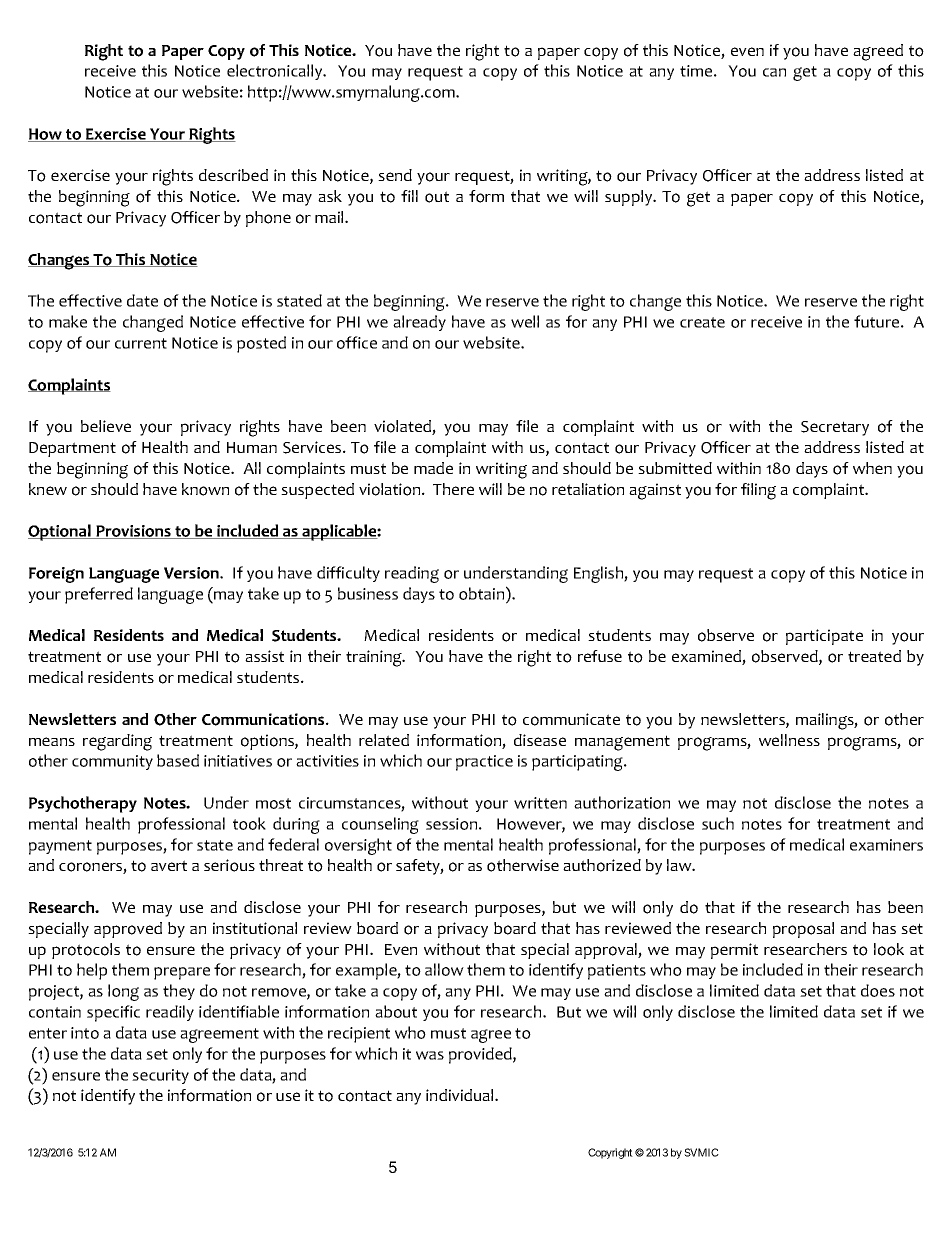 The height and width of the screenshot is (1233, 952). I want to click on create, so click(702, 322).
